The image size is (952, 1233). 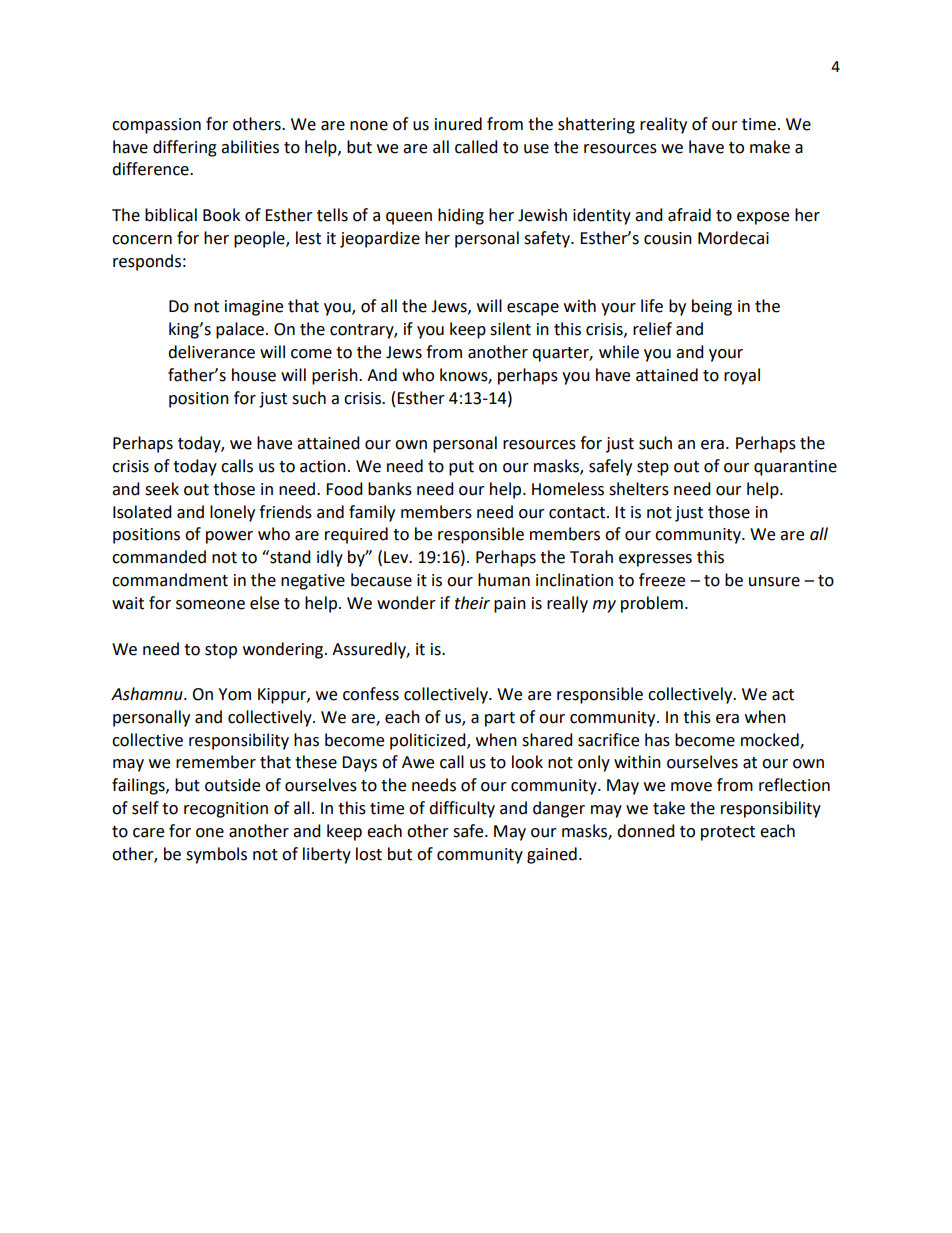 What do you see at coordinates (461, 468) in the image?
I see `put` at bounding box center [461, 468].
